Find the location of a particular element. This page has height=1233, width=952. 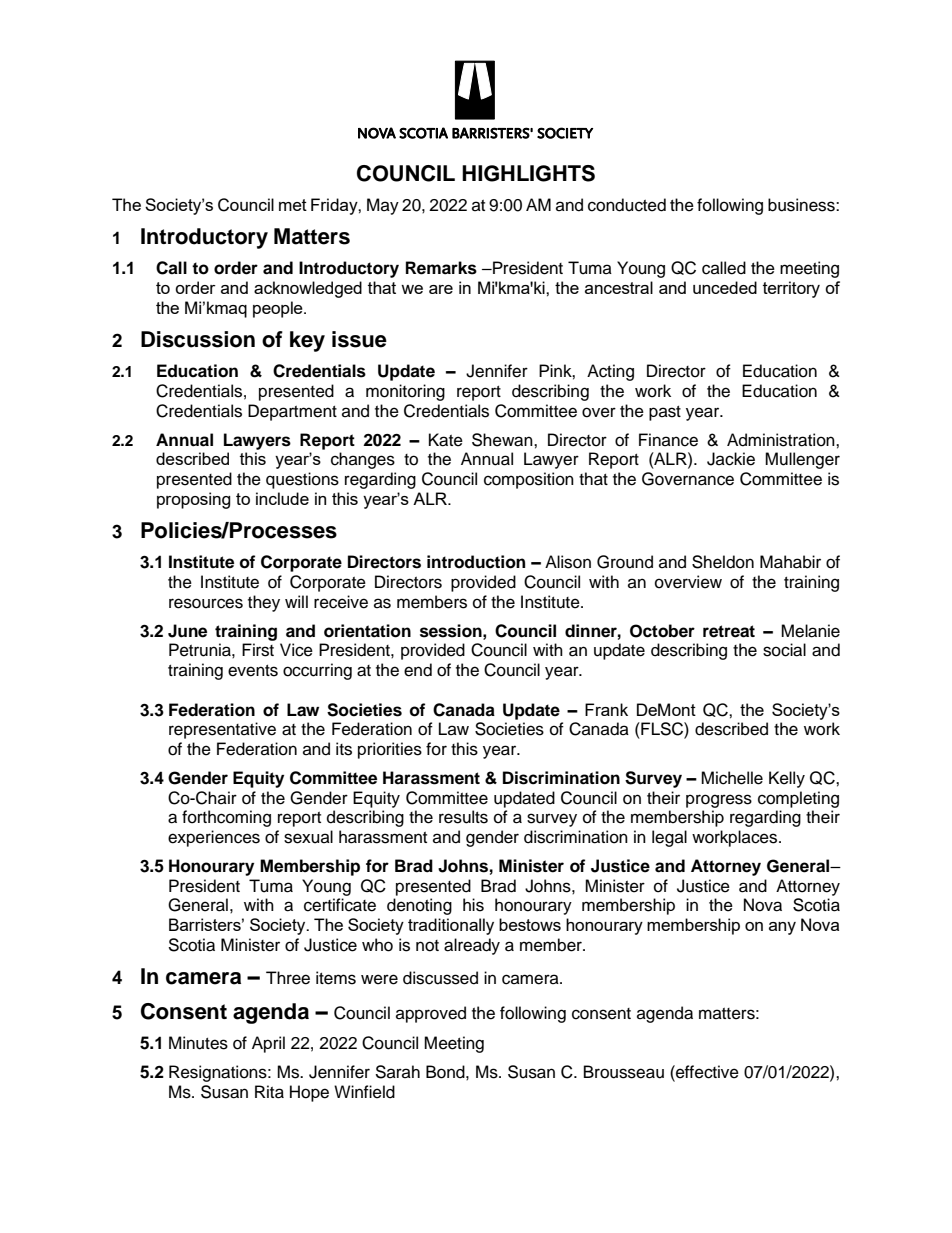

effective is located at coordinates (706, 1072).
